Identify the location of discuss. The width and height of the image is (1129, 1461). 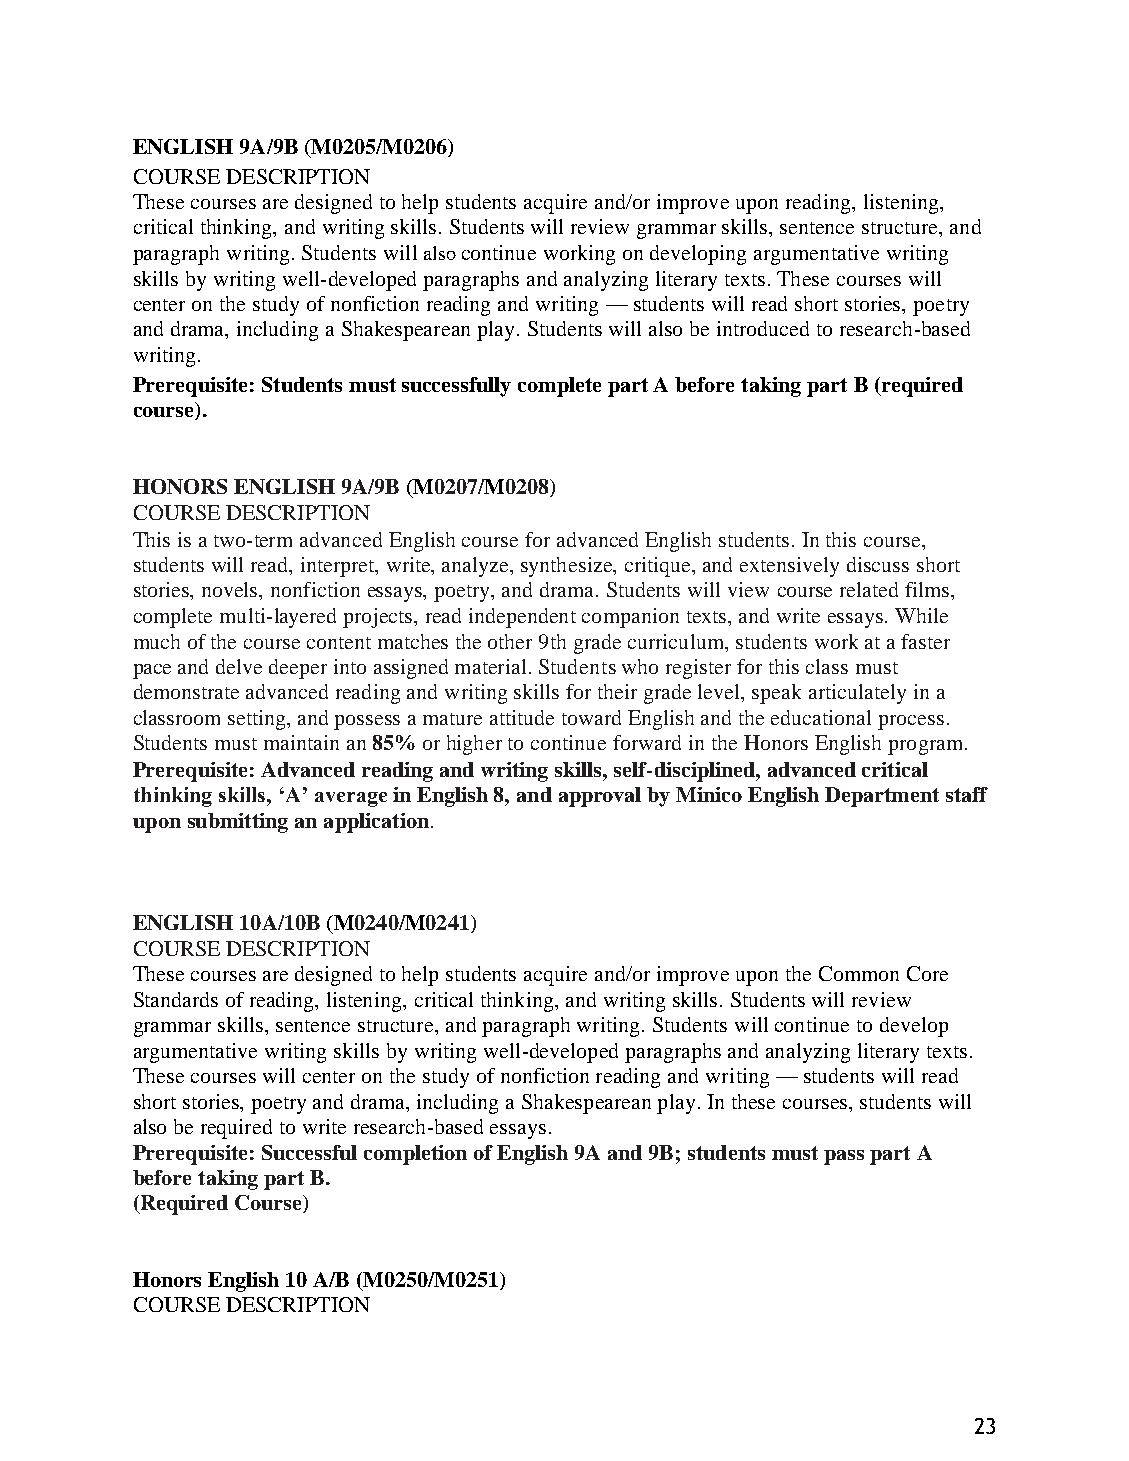
(878, 564).
